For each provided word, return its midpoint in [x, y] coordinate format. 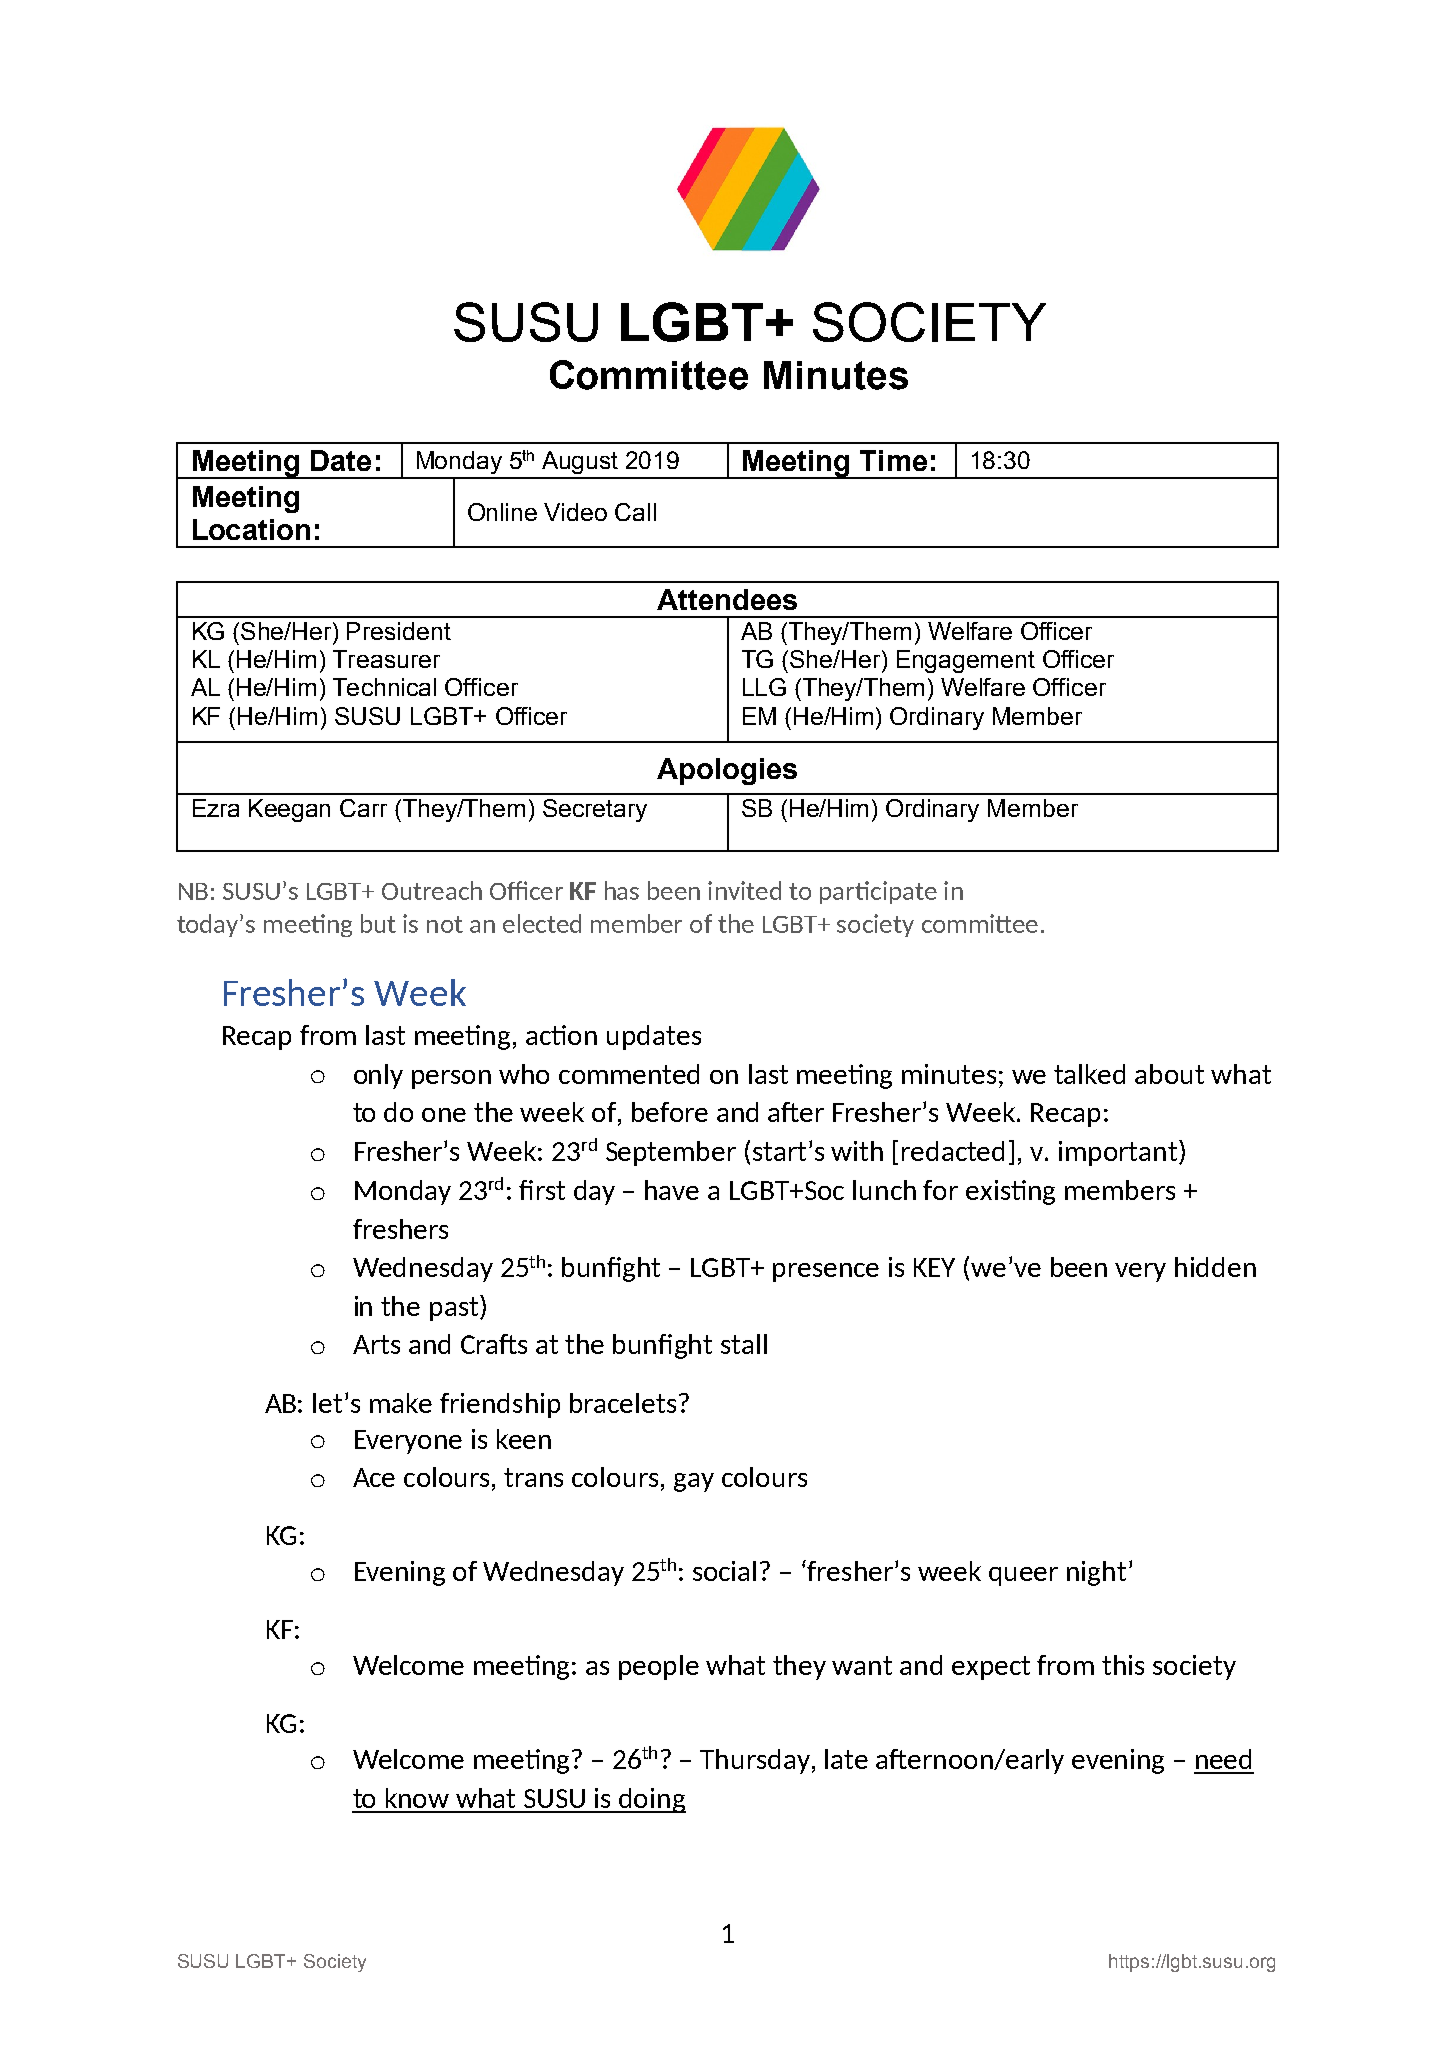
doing [651, 1800]
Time [893, 460]
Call [635, 512]
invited [744, 890]
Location [251, 529]
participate [878, 892]
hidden [1215, 1267]
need [1223, 1759]
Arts [376, 1344]
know [417, 1798]
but [378, 923]
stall [744, 1344]
